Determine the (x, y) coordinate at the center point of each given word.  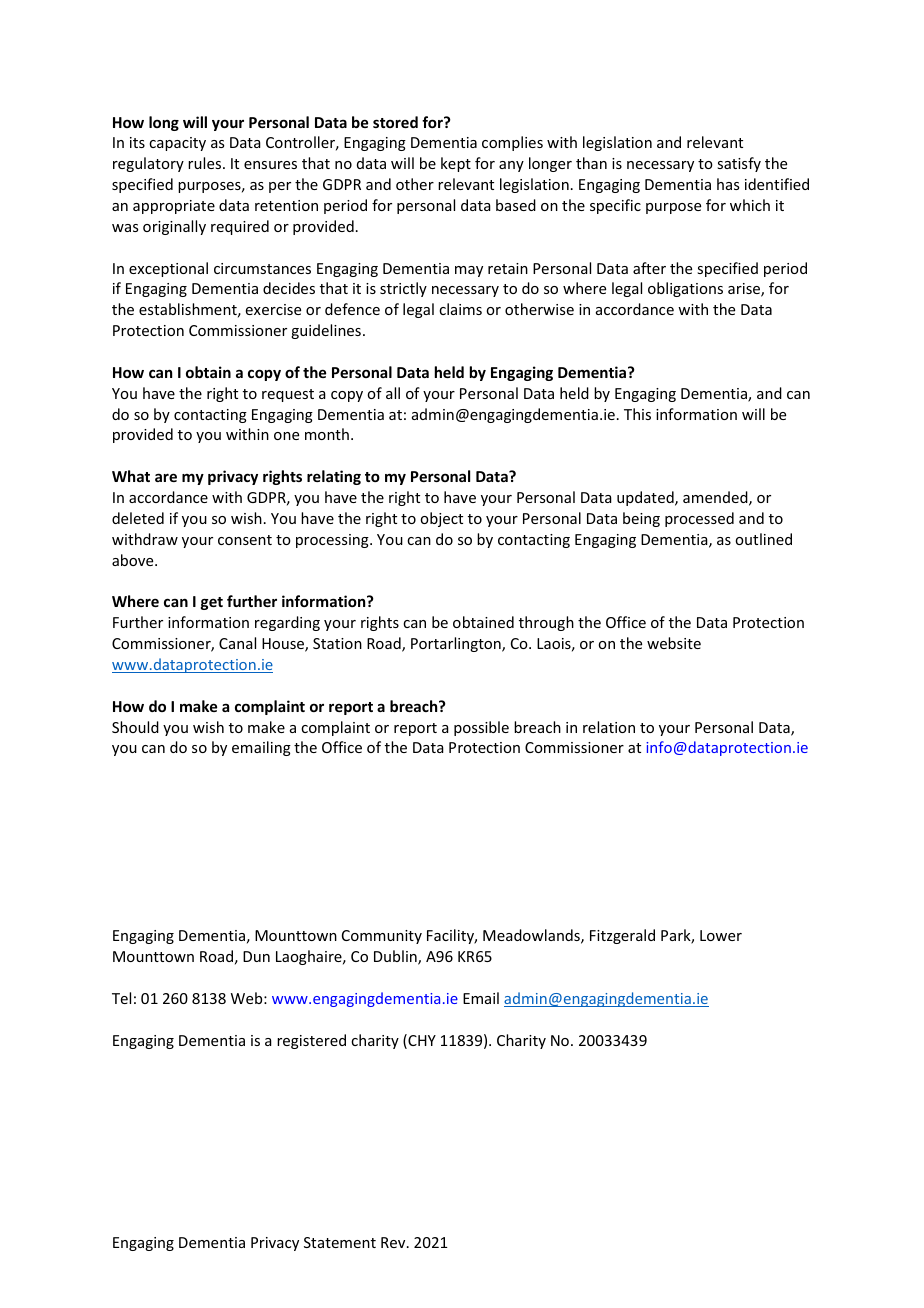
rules (206, 163)
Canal (237, 643)
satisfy (739, 164)
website (674, 643)
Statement (340, 1242)
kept (456, 164)
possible (481, 728)
